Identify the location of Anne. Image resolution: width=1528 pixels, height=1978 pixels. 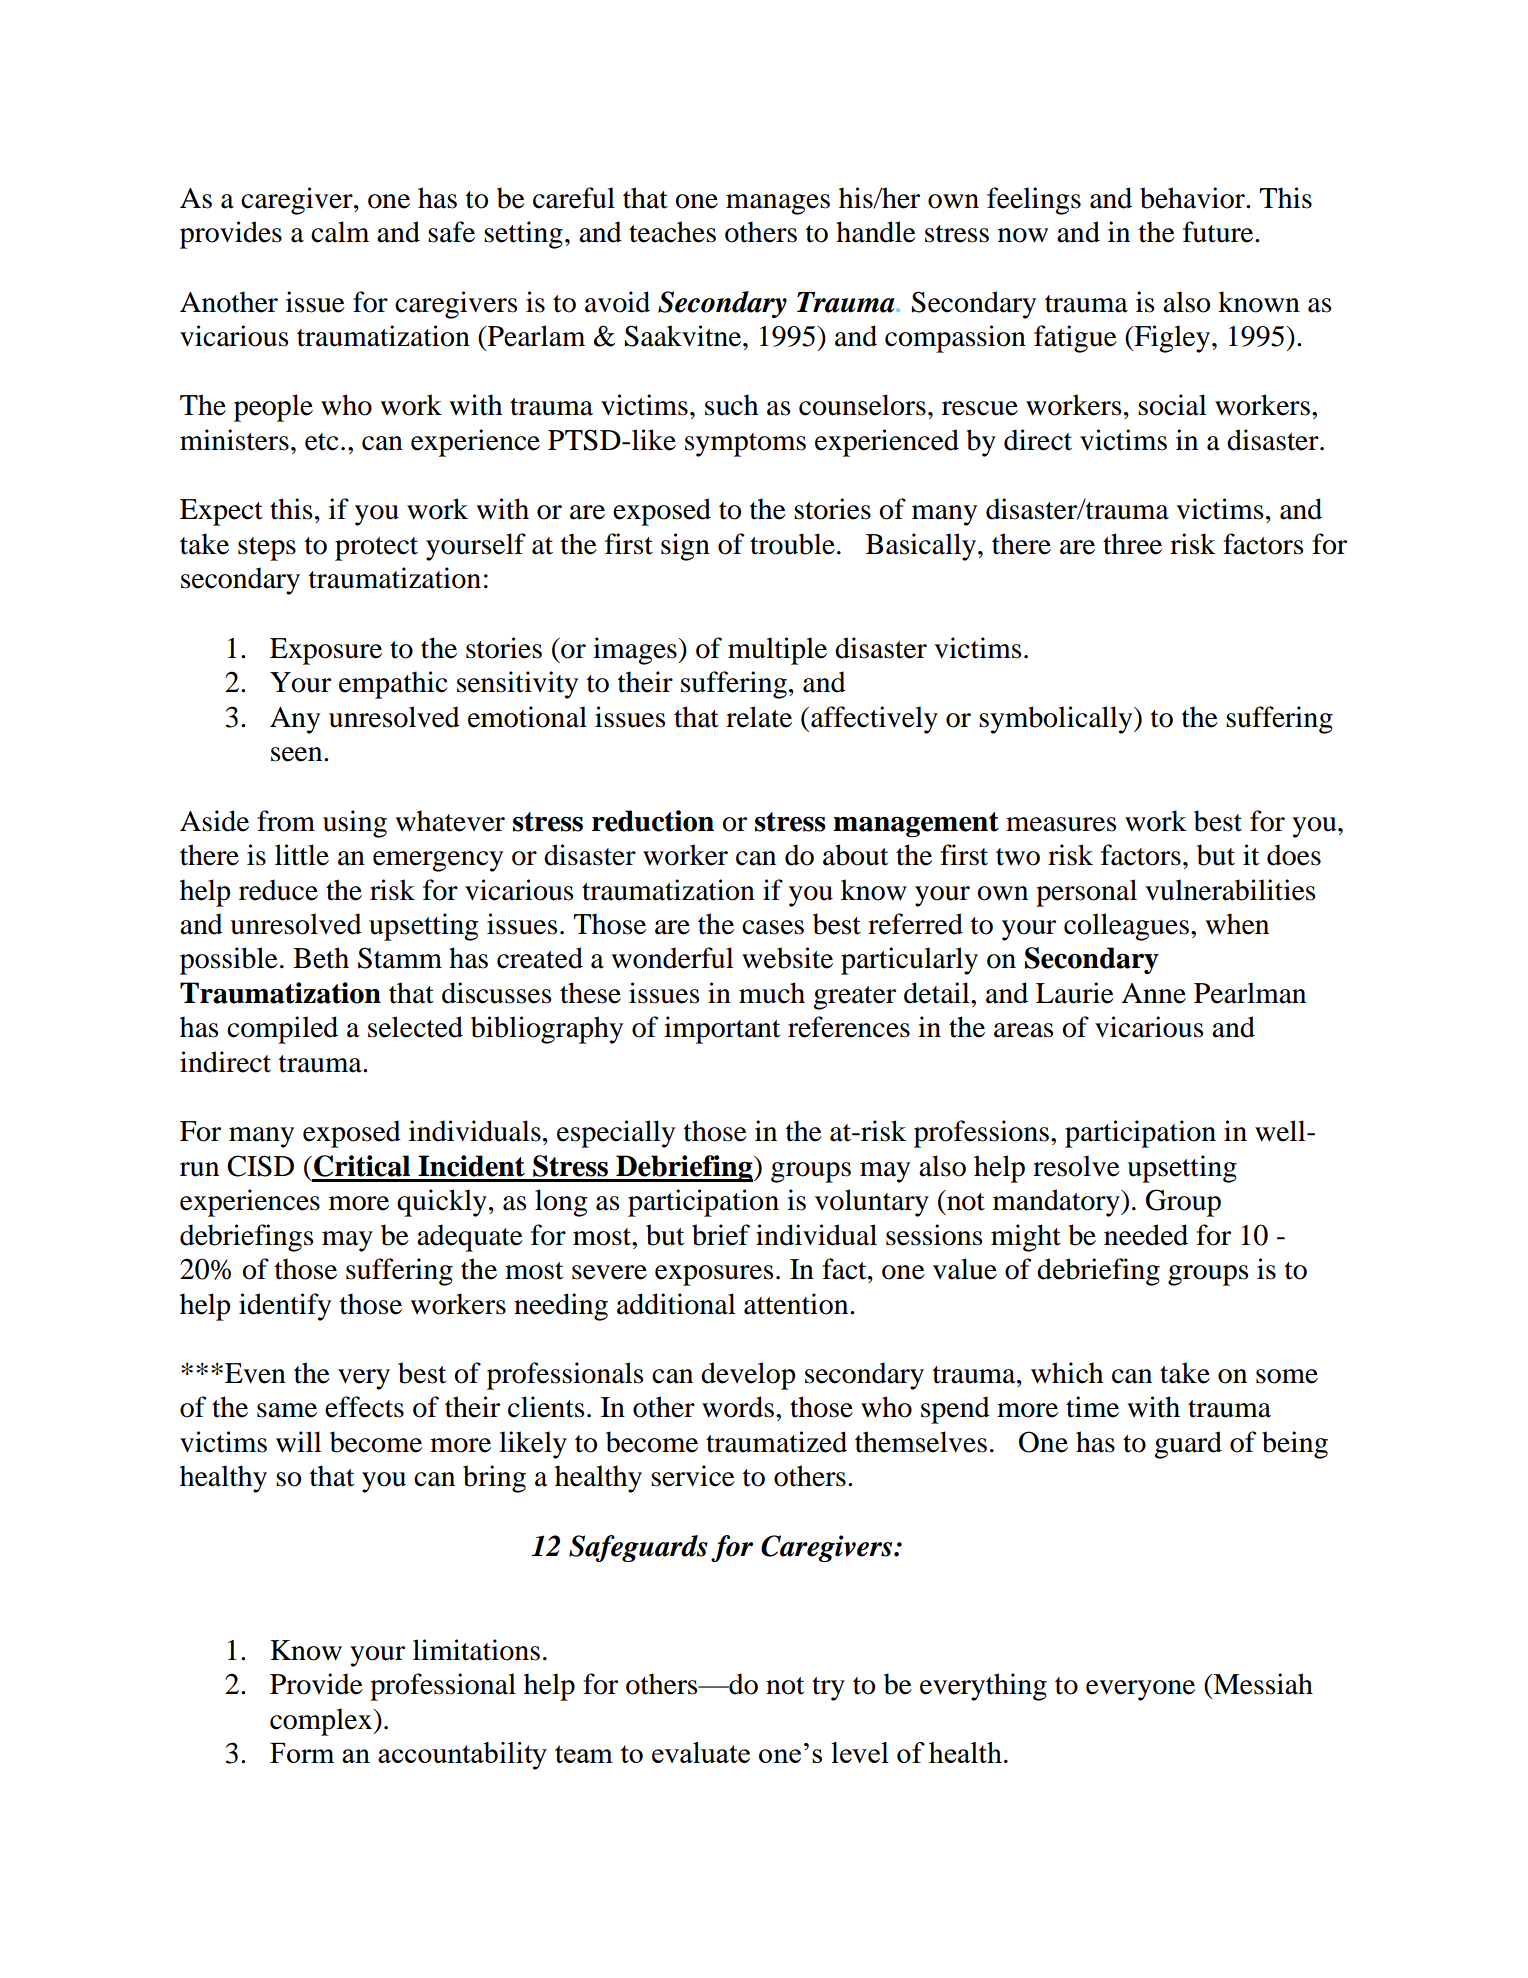
(1153, 993).
